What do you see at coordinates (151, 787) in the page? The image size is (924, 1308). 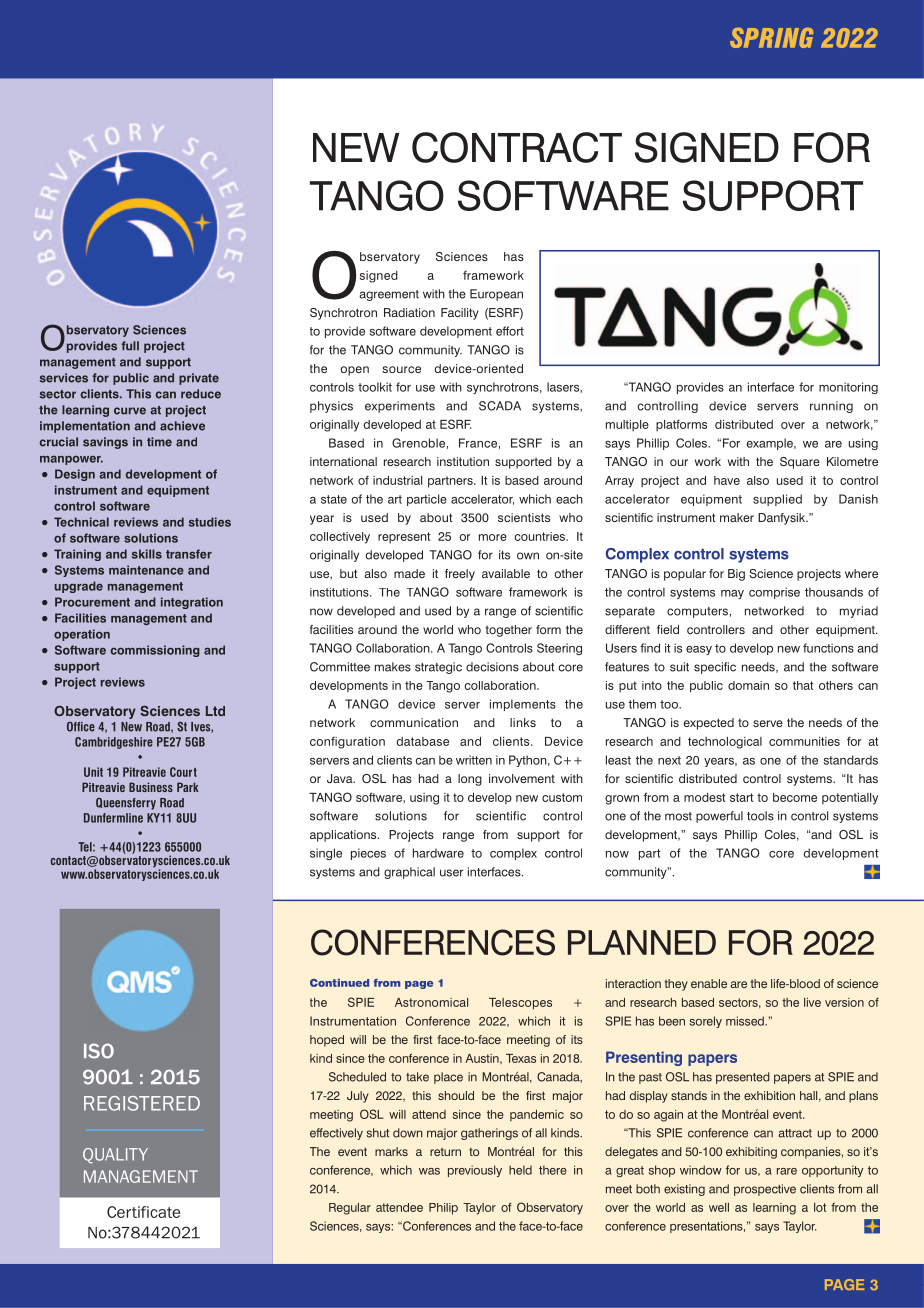 I see `Business` at bounding box center [151, 787].
